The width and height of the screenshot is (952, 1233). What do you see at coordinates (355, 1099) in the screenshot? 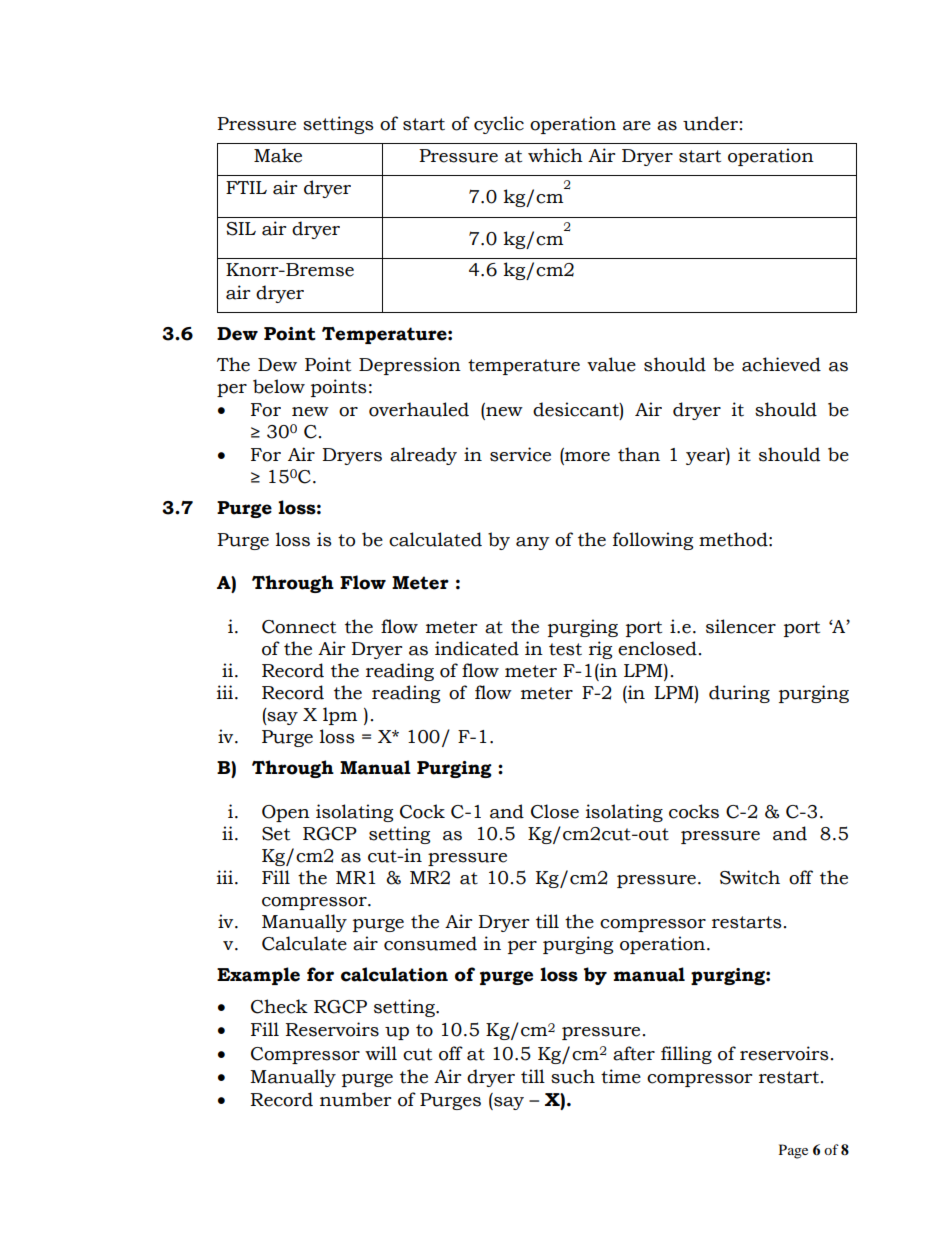
I see `number` at bounding box center [355, 1099].
